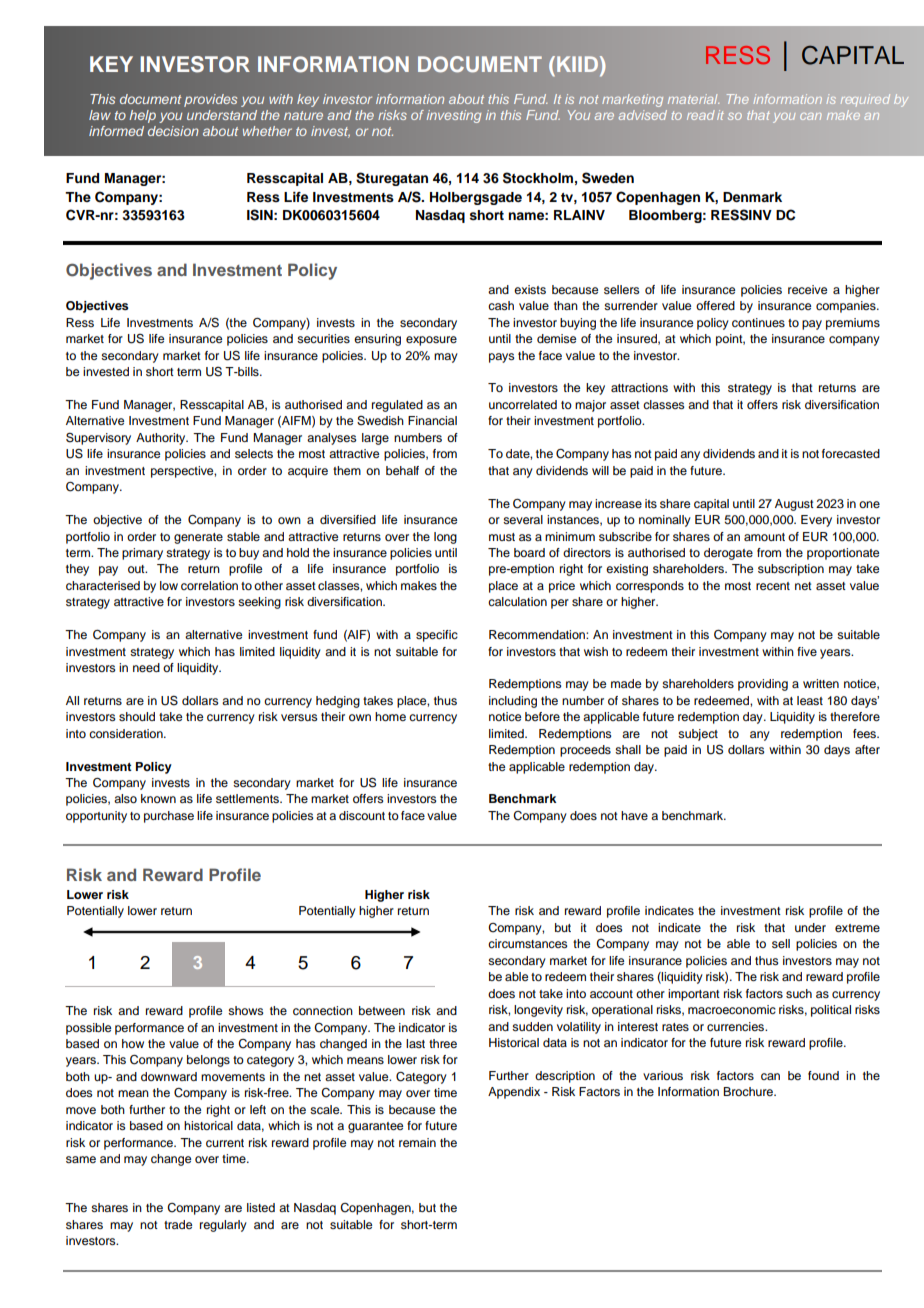 The height and width of the screenshot is (1308, 924). I want to click on specific, so click(437, 636).
